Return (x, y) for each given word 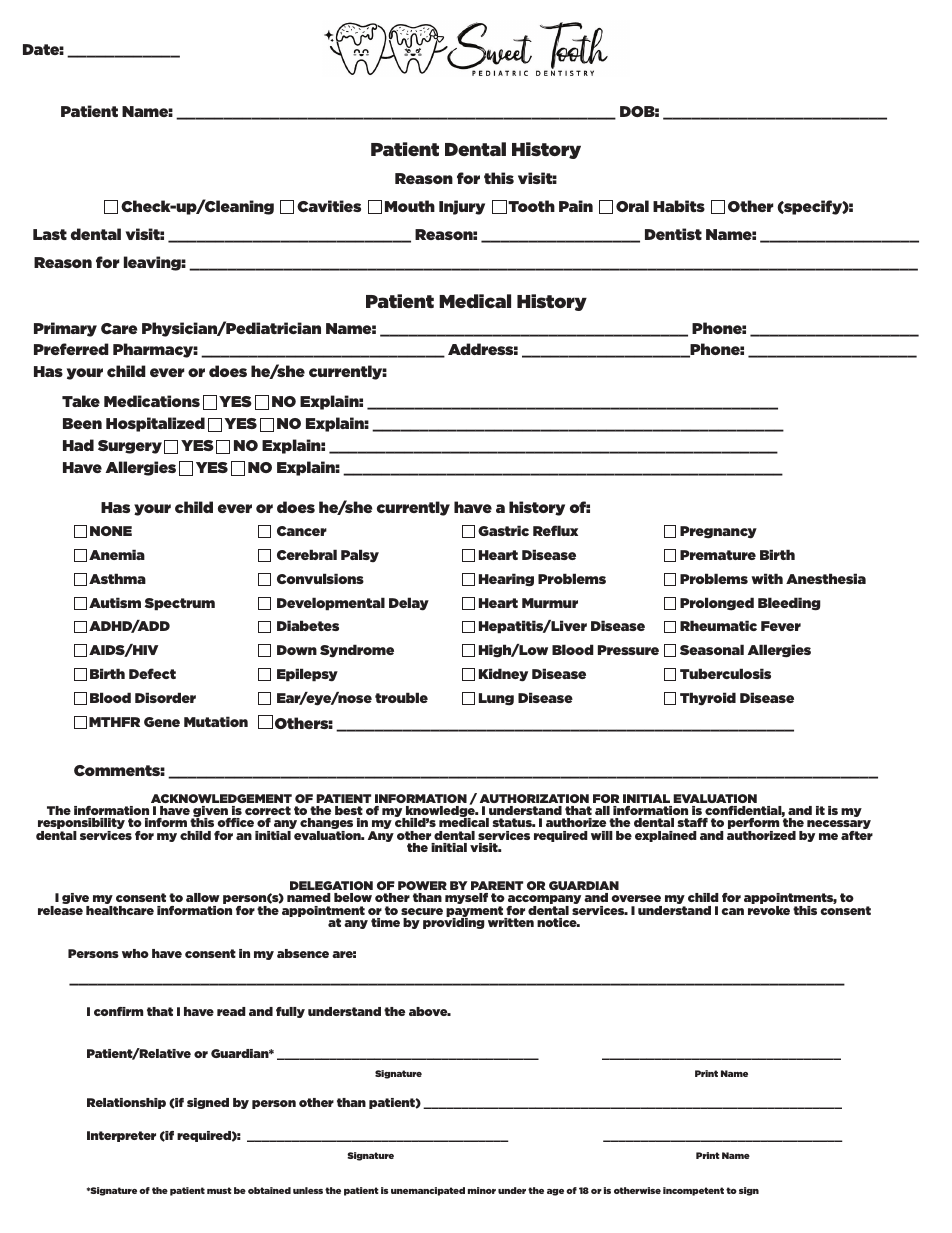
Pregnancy (718, 532)
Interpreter (121, 1136)
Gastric (503, 530)
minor (482, 1190)
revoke (769, 910)
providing (454, 922)
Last (50, 234)
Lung (496, 699)
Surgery (130, 447)
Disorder (165, 697)
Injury (462, 207)
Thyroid (708, 699)
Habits (679, 206)
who (135, 953)
